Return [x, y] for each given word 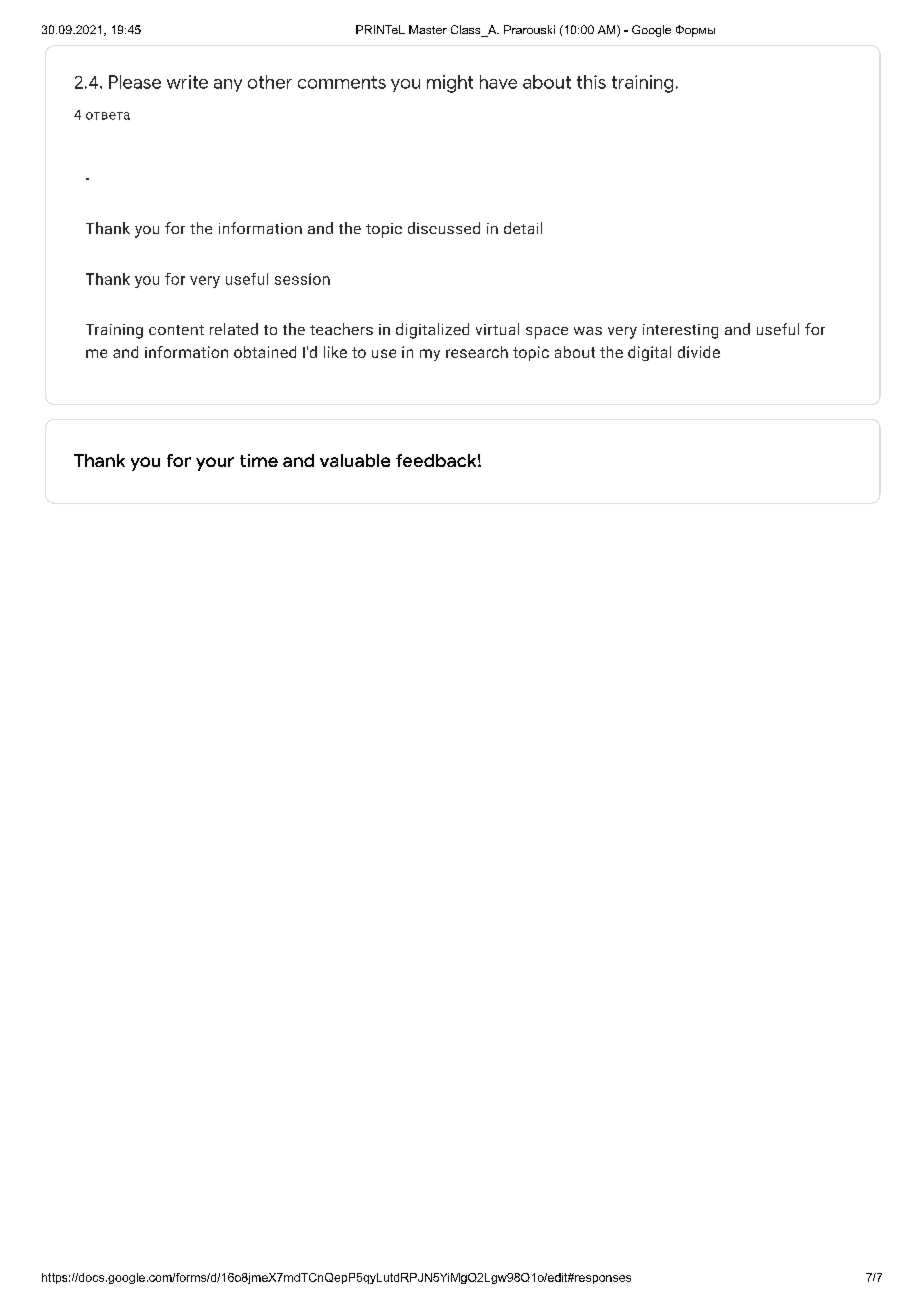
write [187, 82]
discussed [444, 228]
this [591, 82]
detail [523, 228]
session [302, 279]
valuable [355, 460]
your [215, 464]
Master [428, 29]
